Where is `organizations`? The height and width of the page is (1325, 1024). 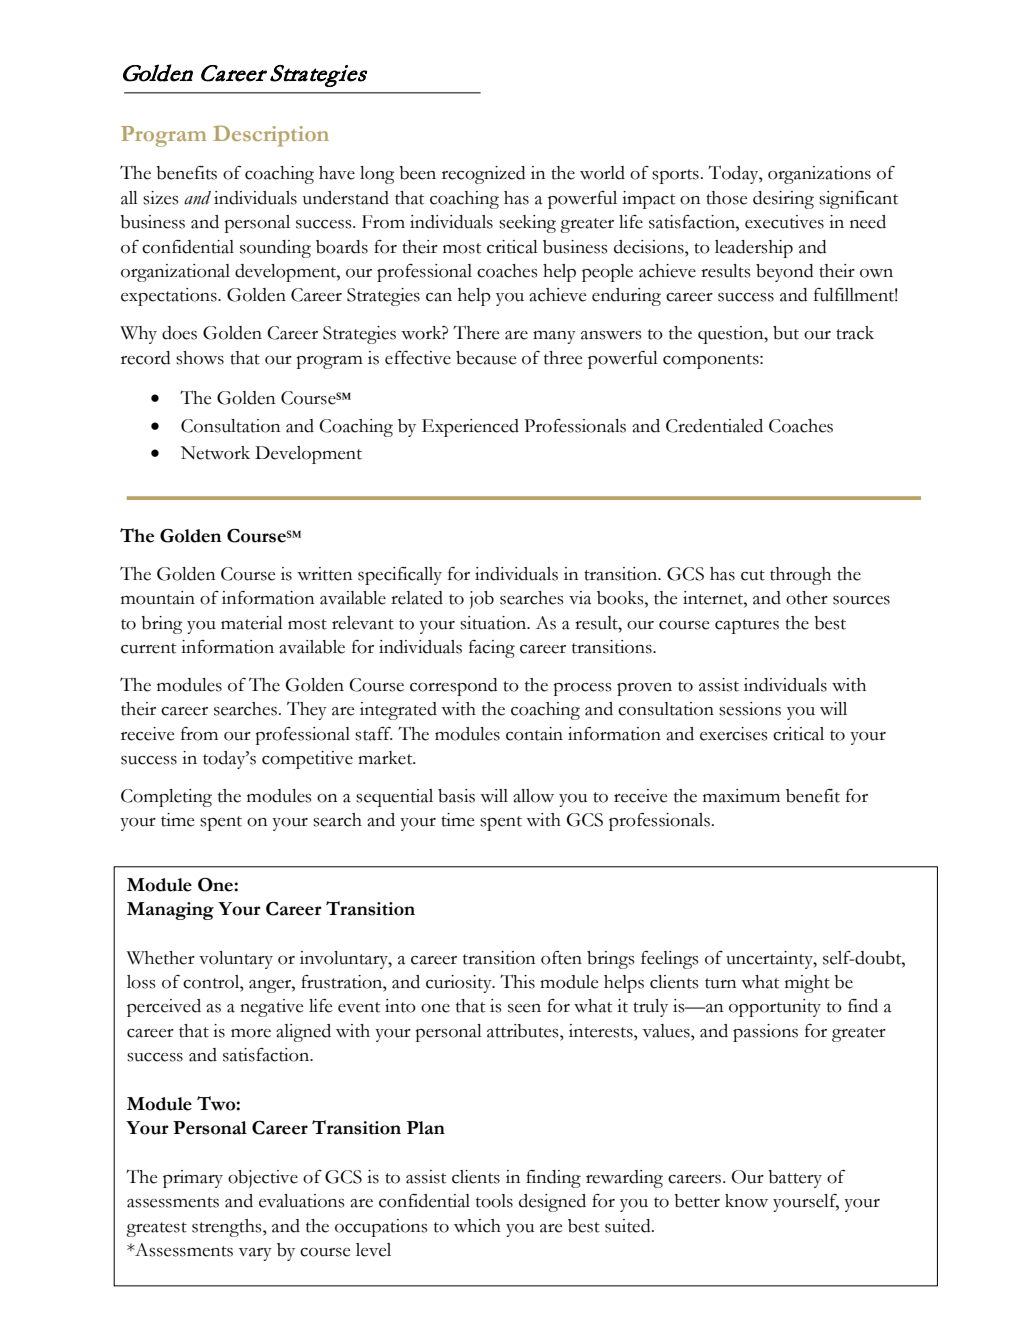 organizations is located at coordinates (819, 175).
